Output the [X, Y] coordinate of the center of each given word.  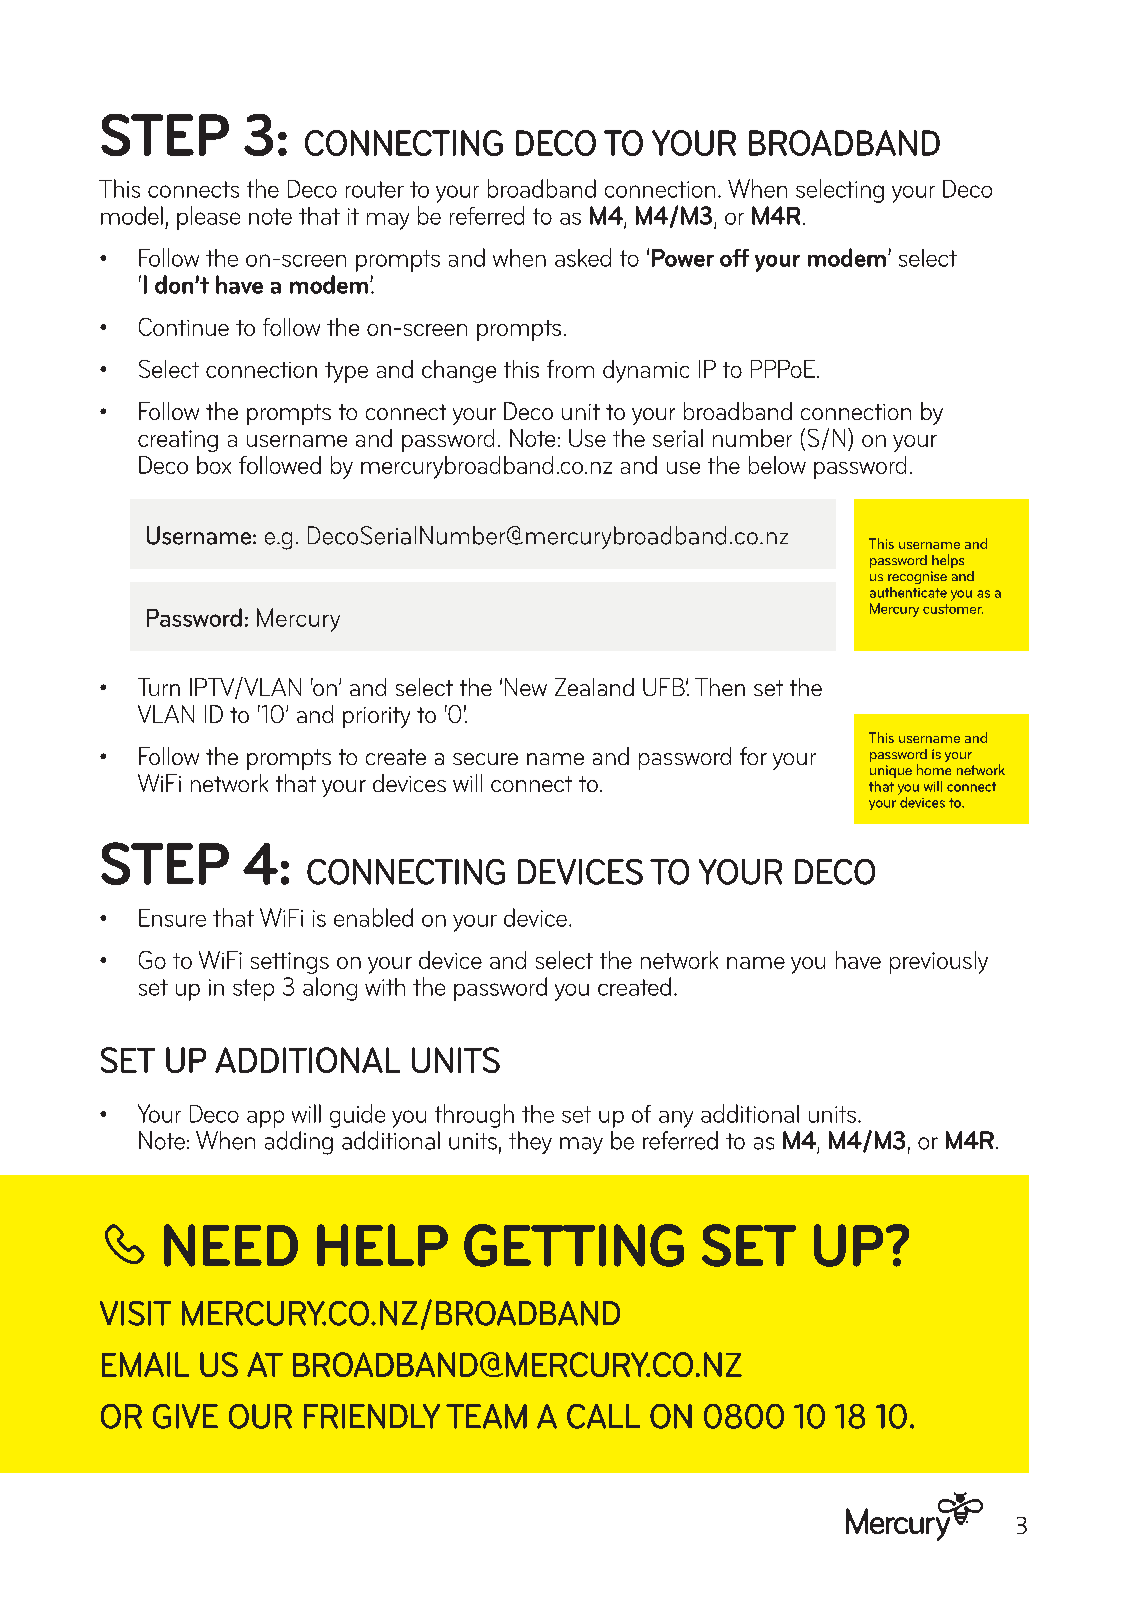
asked [583, 257]
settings [290, 963]
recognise [917, 577]
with [385, 987]
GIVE [185, 1416]
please [208, 218]
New [526, 687]
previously [939, 962]
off [734, 258]
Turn [159, 687]
